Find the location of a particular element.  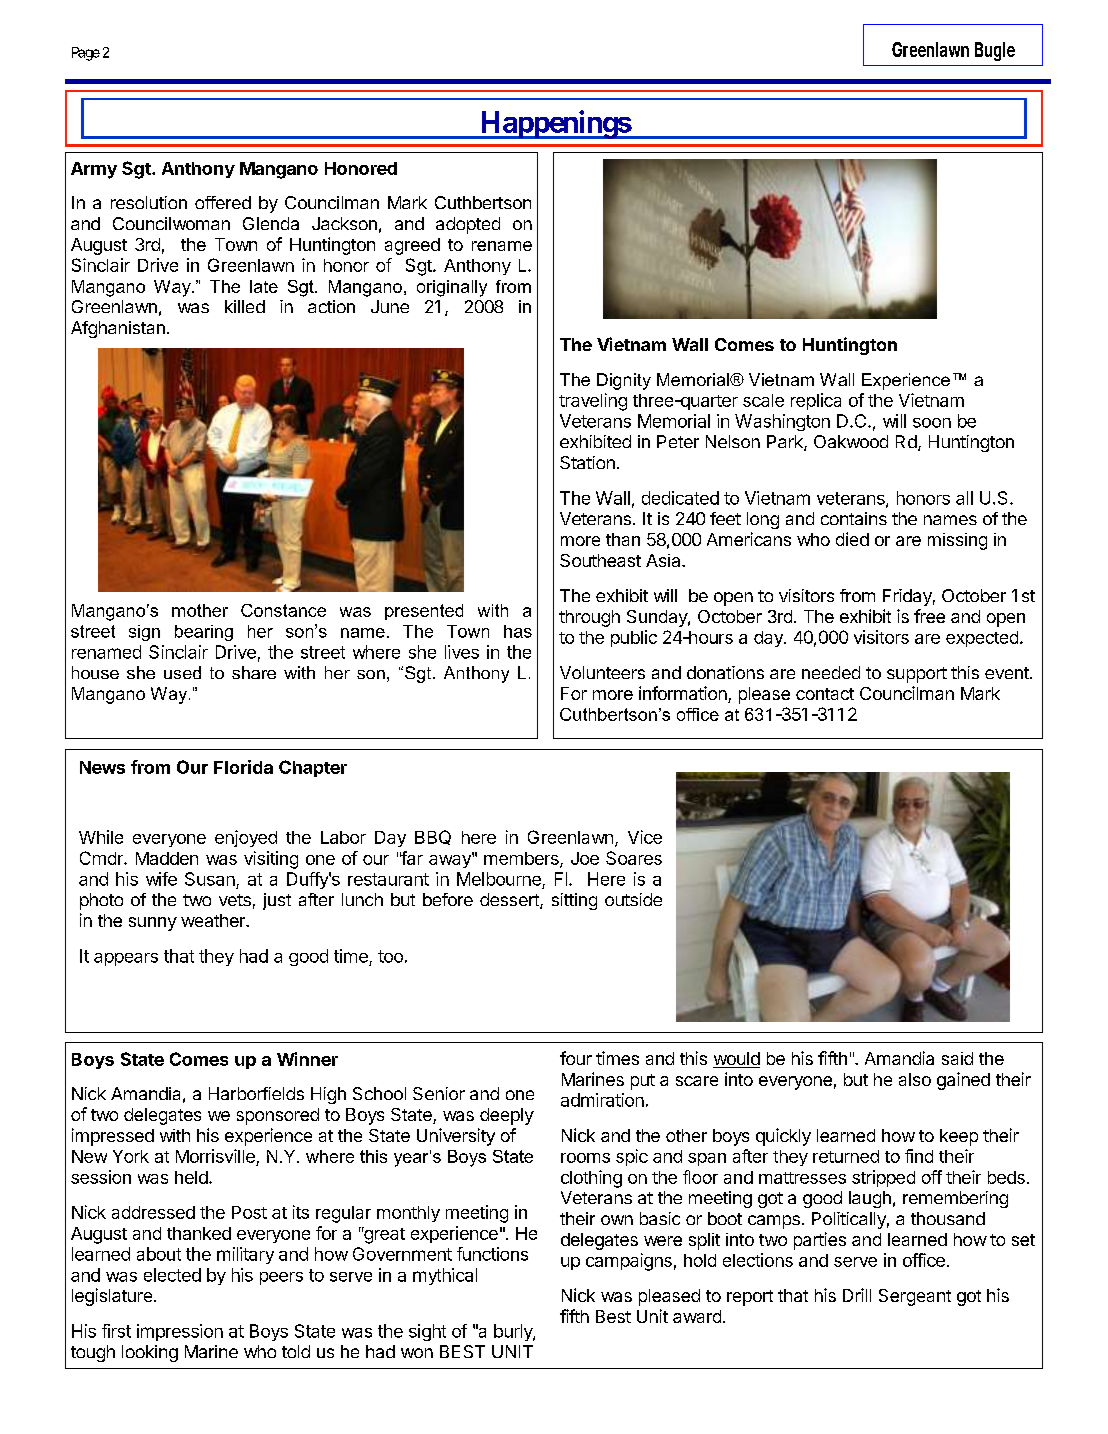

Station is located at coordinates (587, 462).
